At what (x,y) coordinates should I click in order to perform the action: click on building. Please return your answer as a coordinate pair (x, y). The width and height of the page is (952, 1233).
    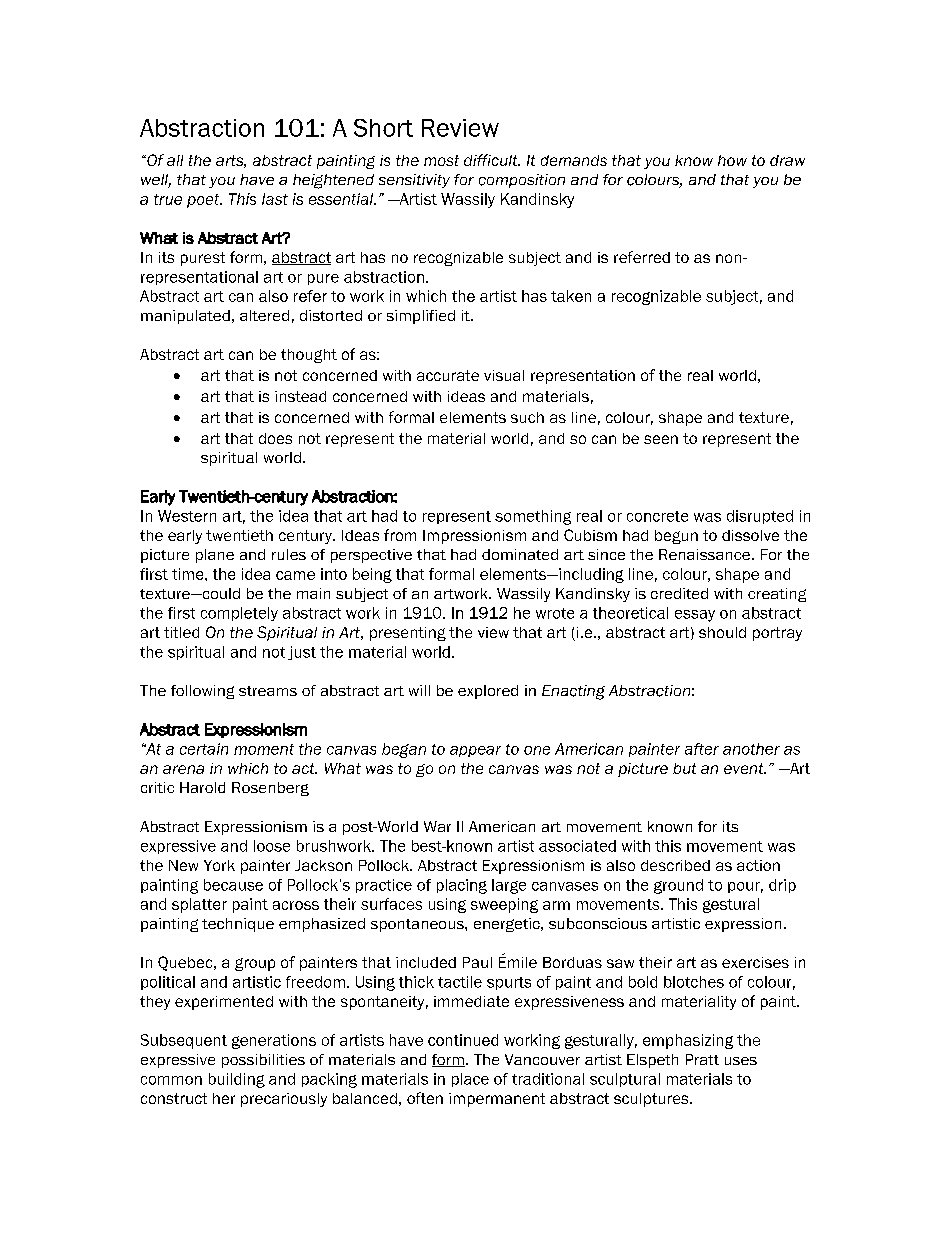
    Looking at the image, I should click on (237, 1080).
